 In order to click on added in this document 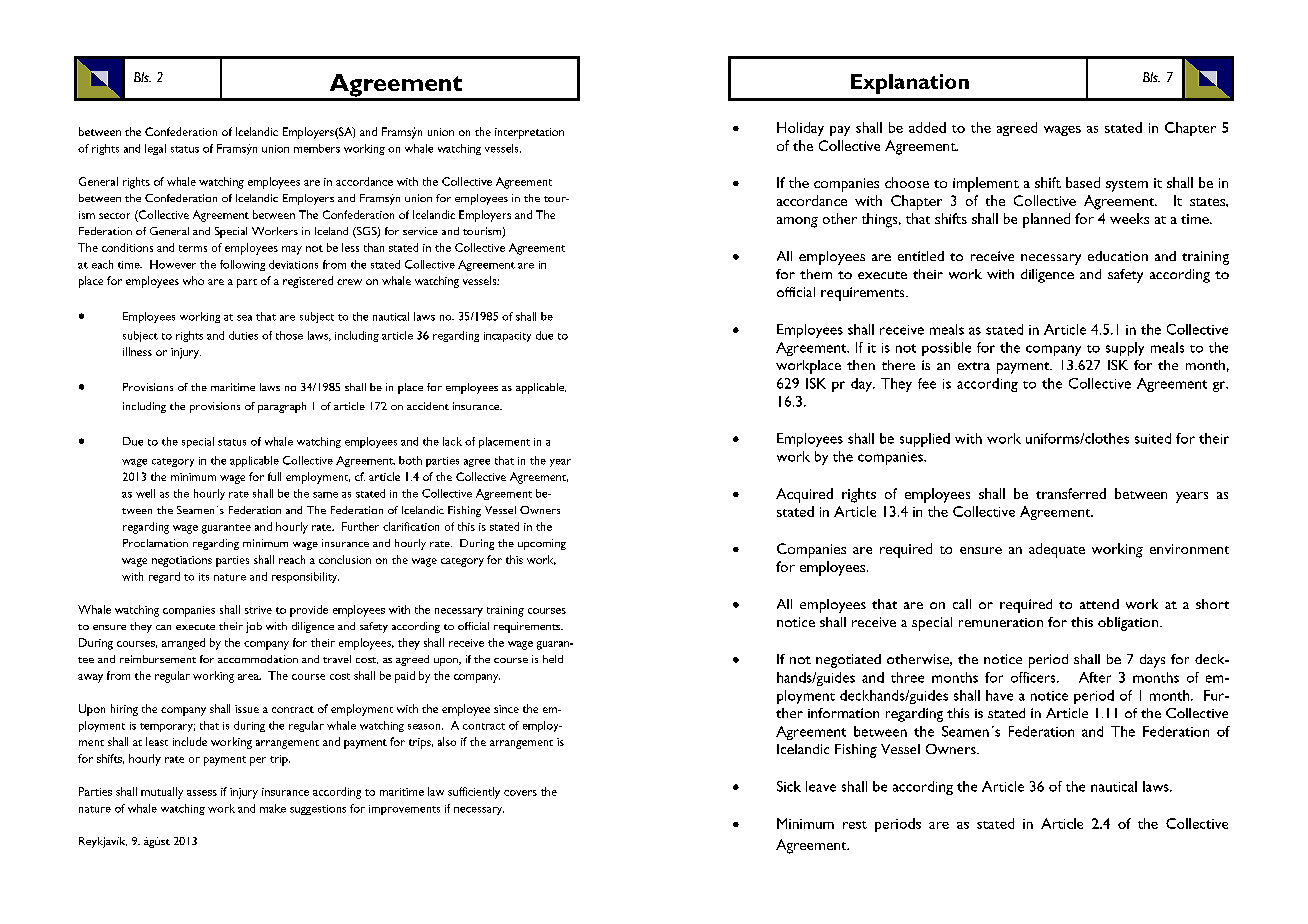, I will do `click(927, 127)`.
